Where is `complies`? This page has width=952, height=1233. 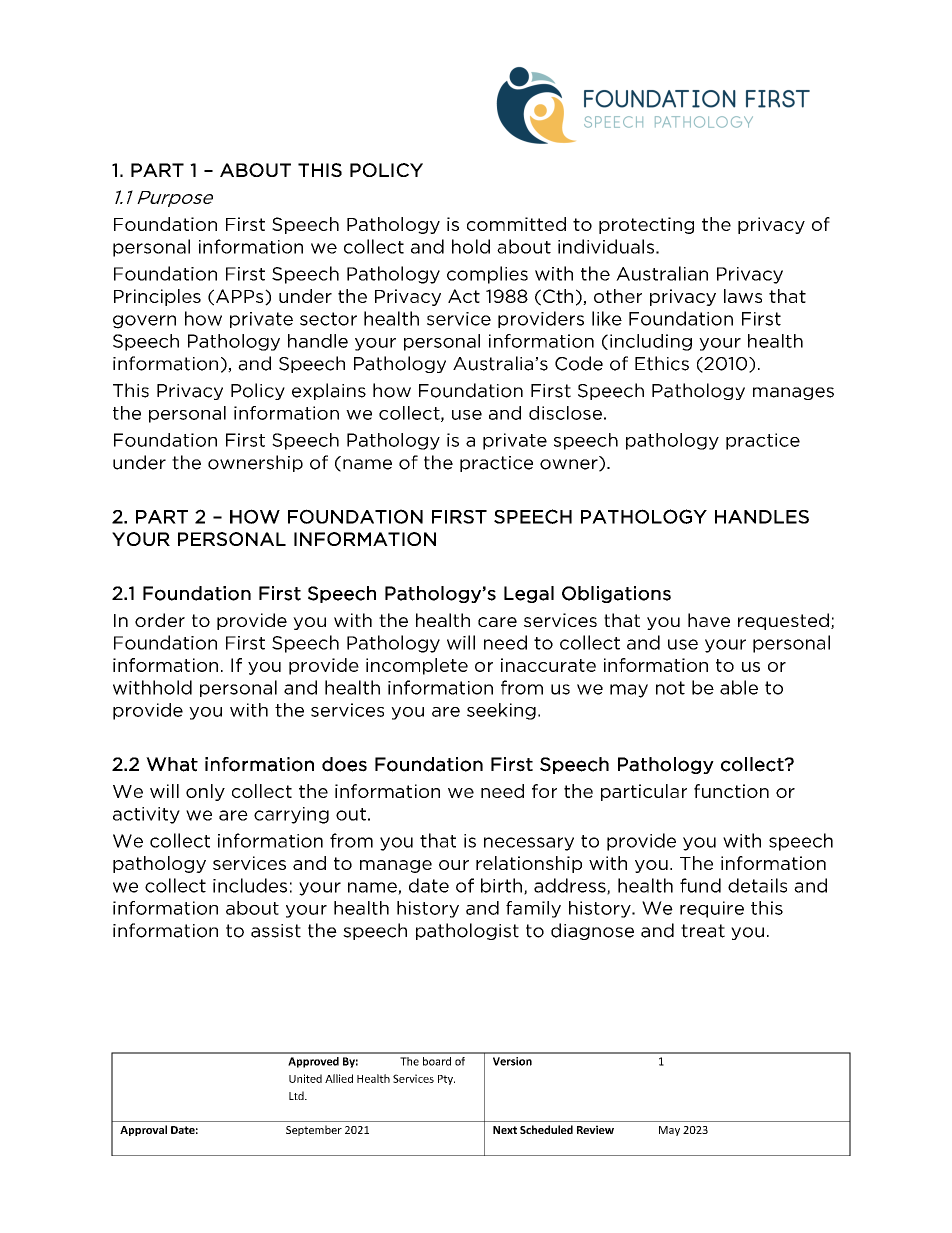
complies is located at coordinates (487, 275).
